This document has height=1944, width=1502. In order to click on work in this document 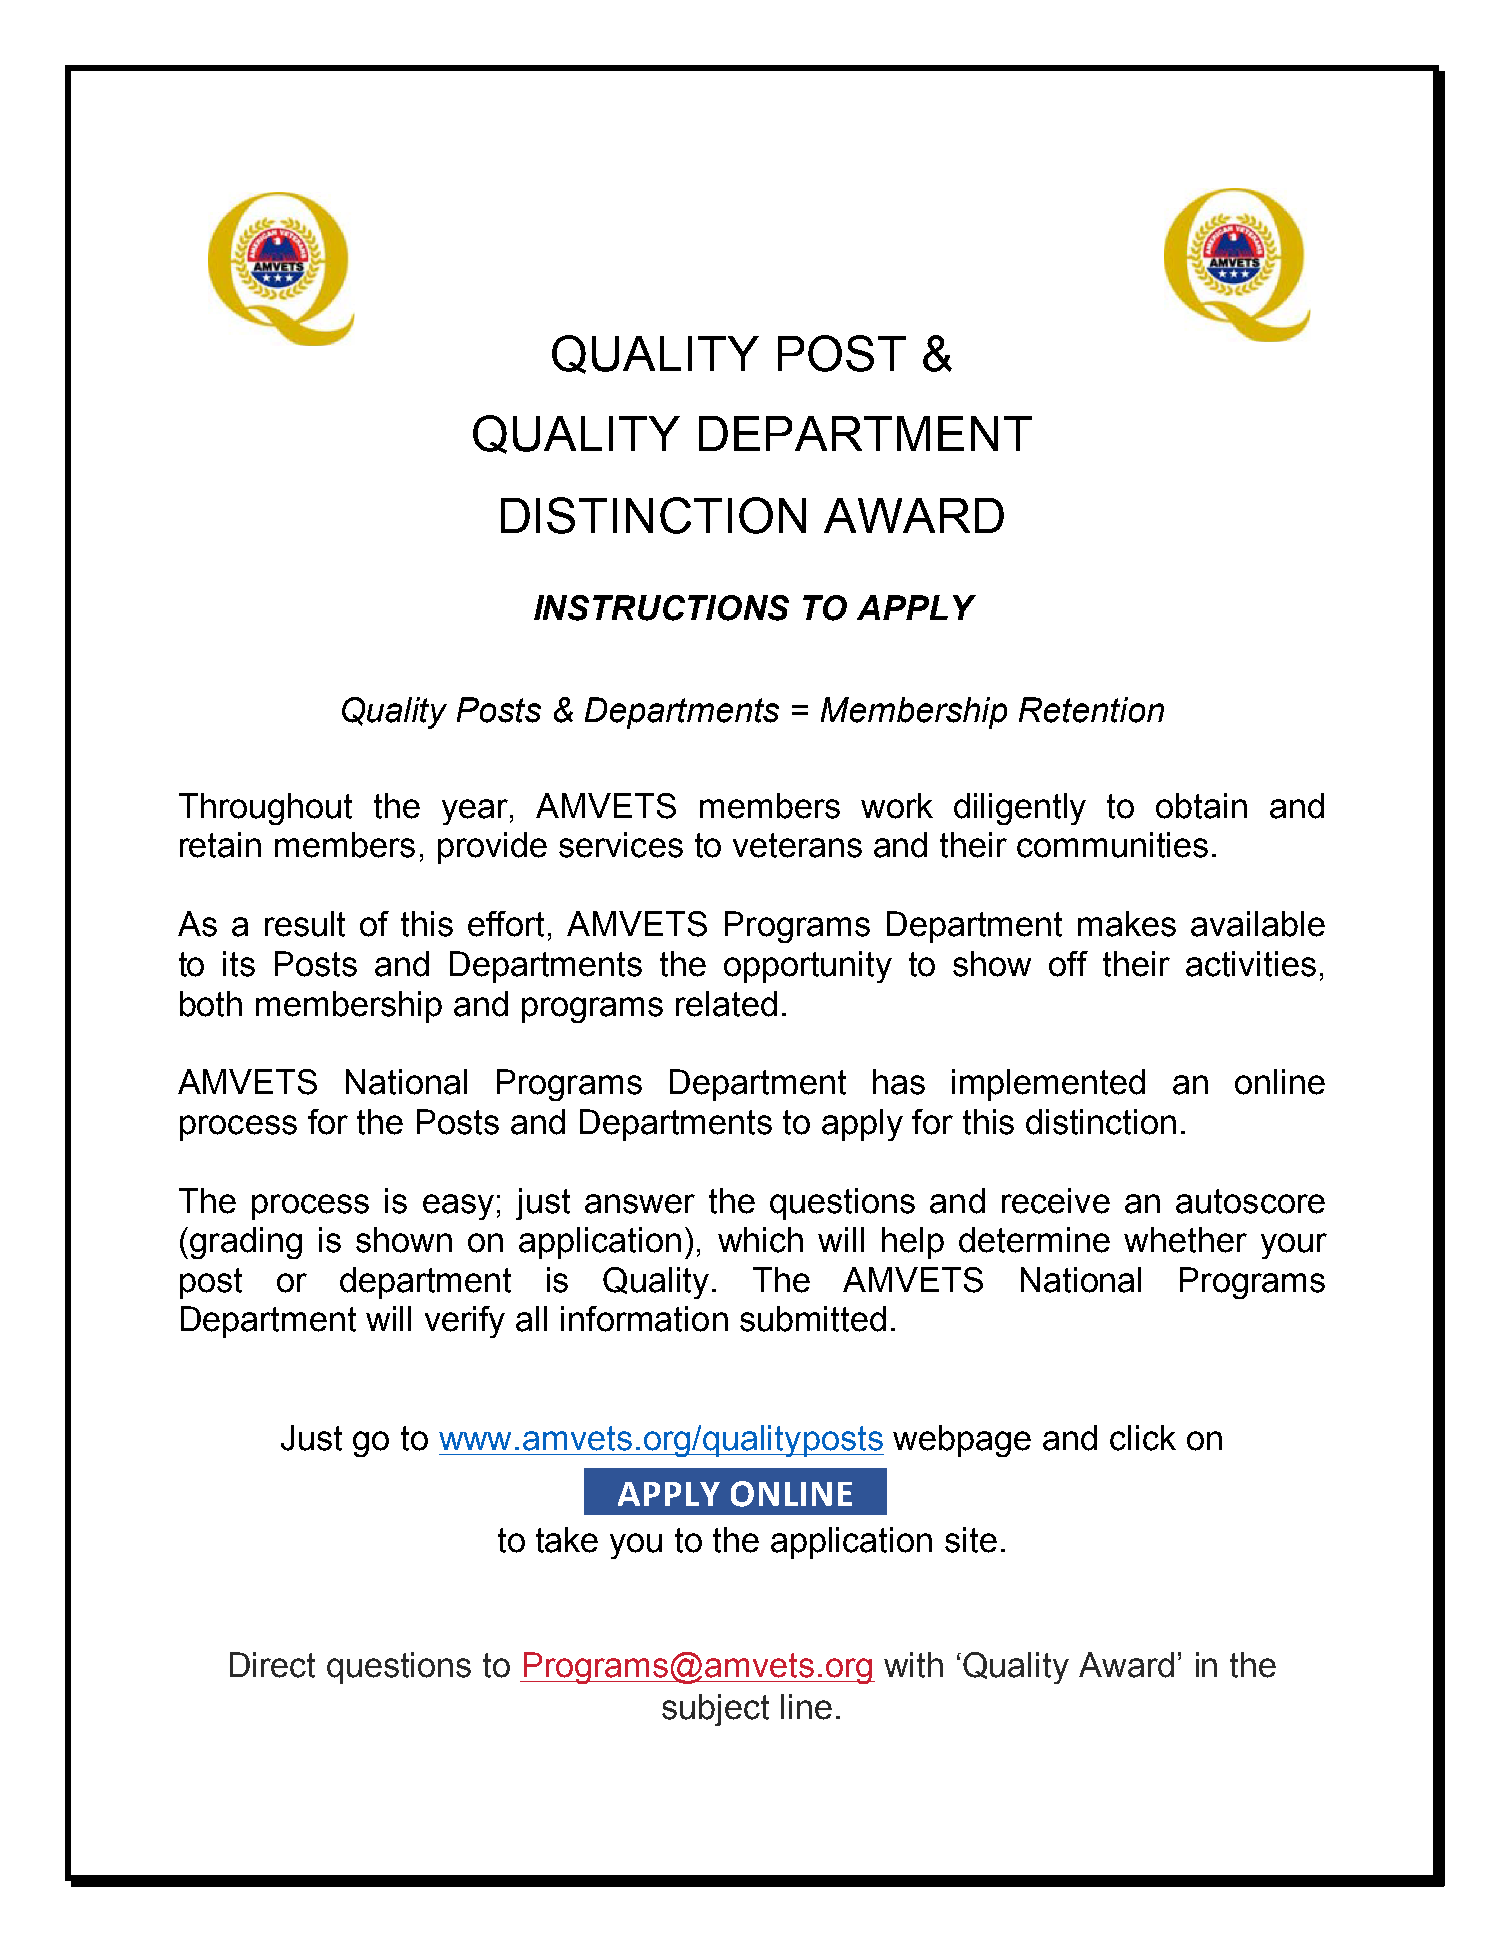, I will do `click(897, 806)`.
